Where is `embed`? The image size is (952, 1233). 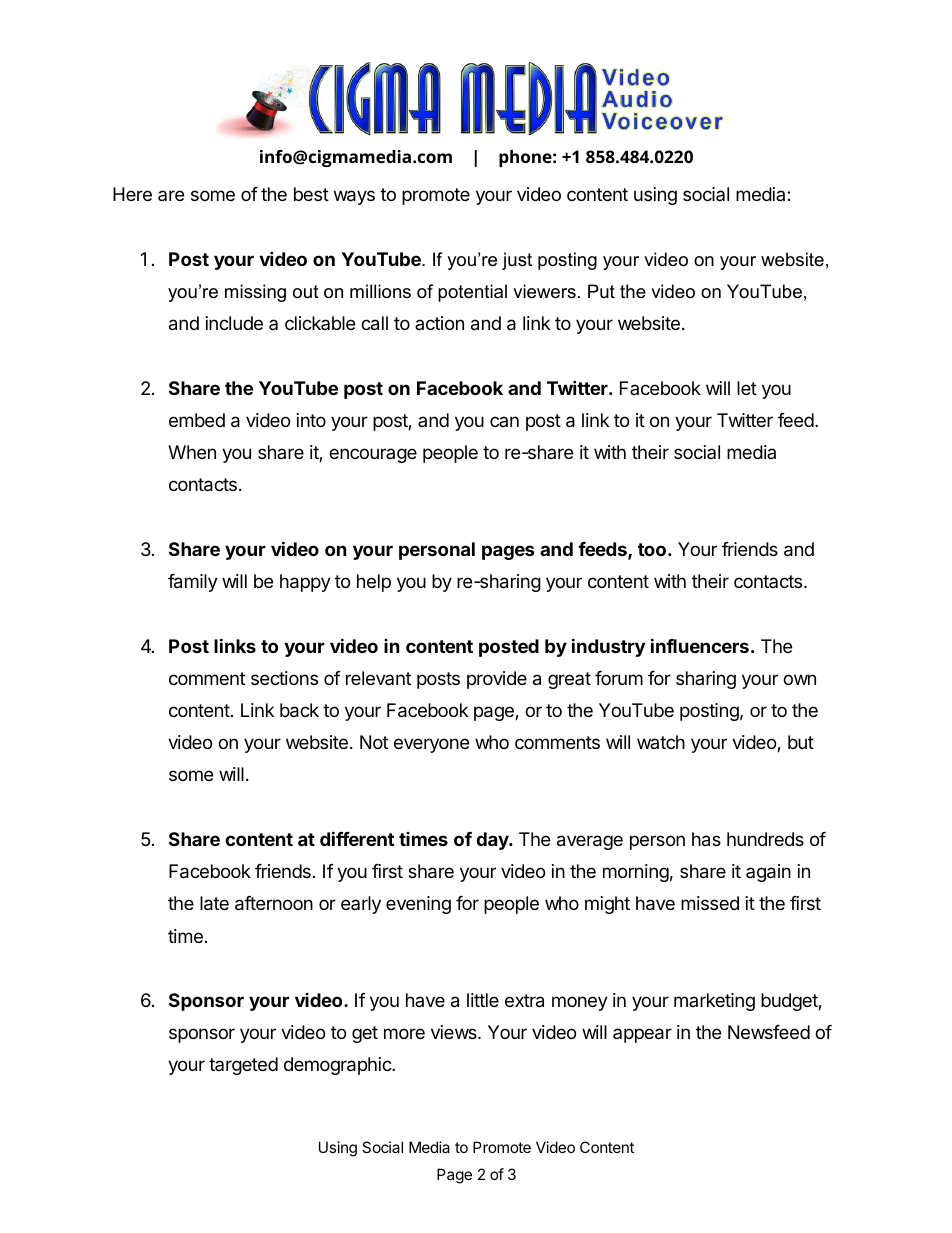
embed is located at coordinates (197, 420).
